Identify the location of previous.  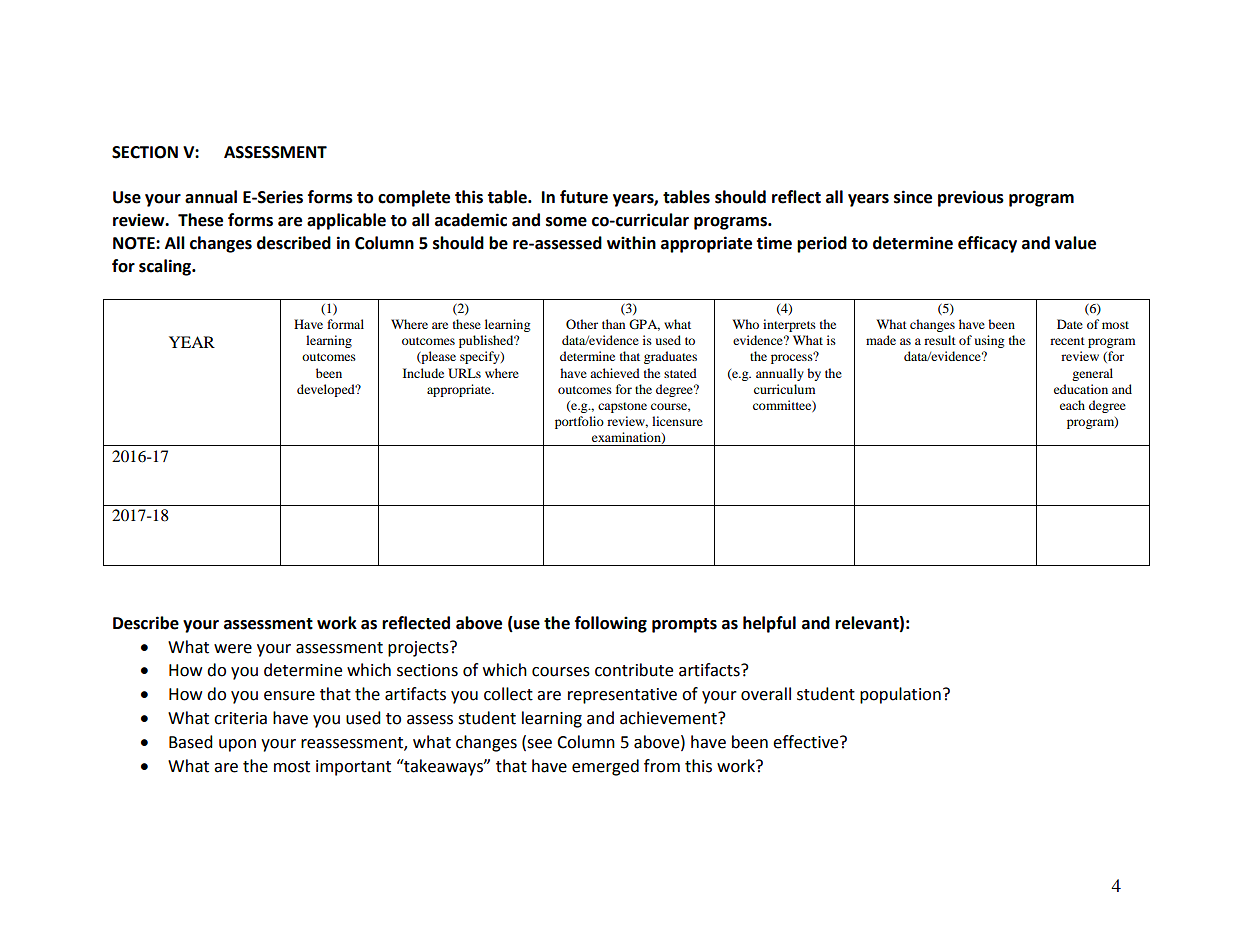
(971, 198).
